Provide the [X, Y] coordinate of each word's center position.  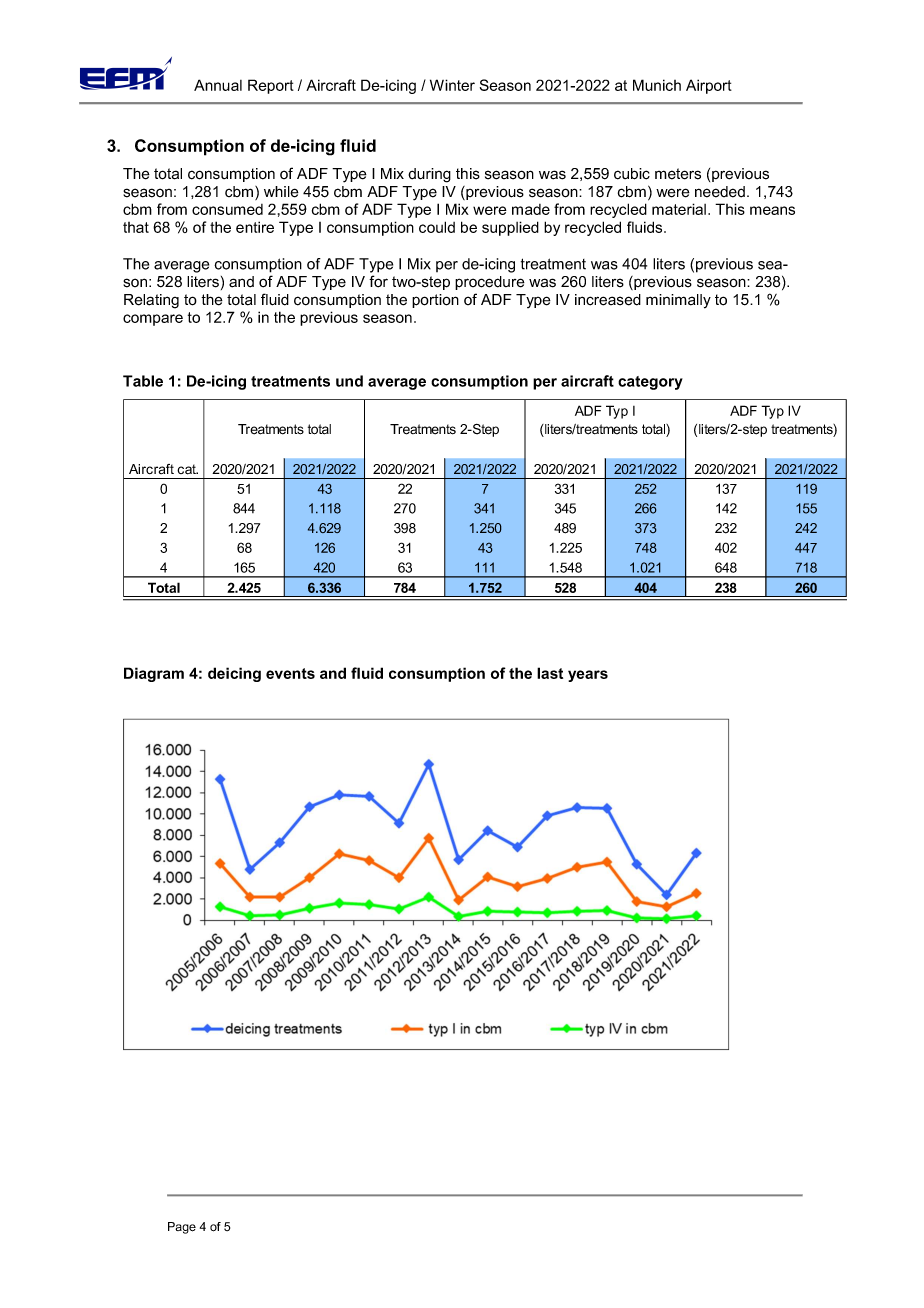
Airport [709, 86]
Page [182, 1228]
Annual [218, 85]
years [588, 676]
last [550, 673]
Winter [452, 85]
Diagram [154, 674]
